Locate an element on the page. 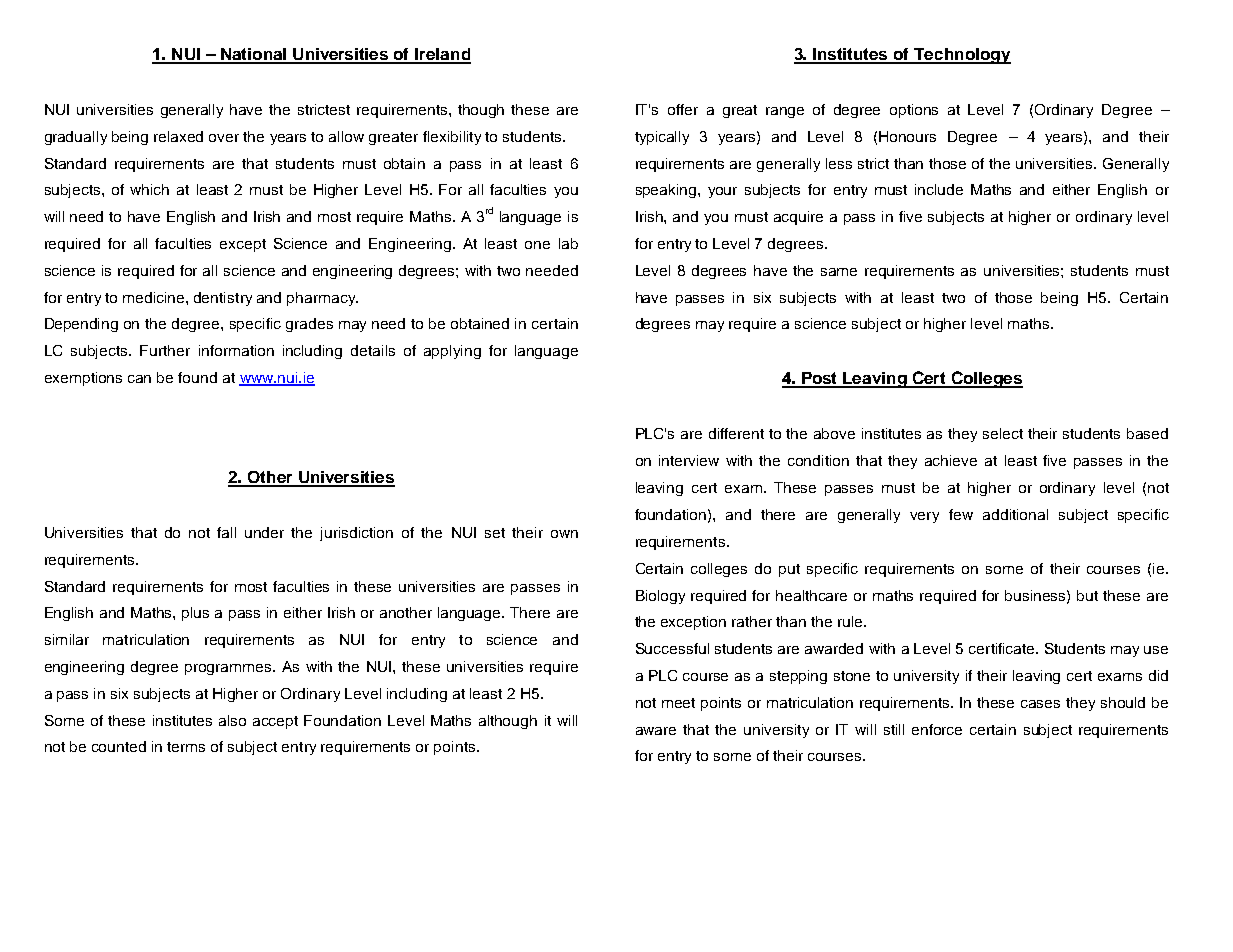  select is located at coordinates (1003, 433).
